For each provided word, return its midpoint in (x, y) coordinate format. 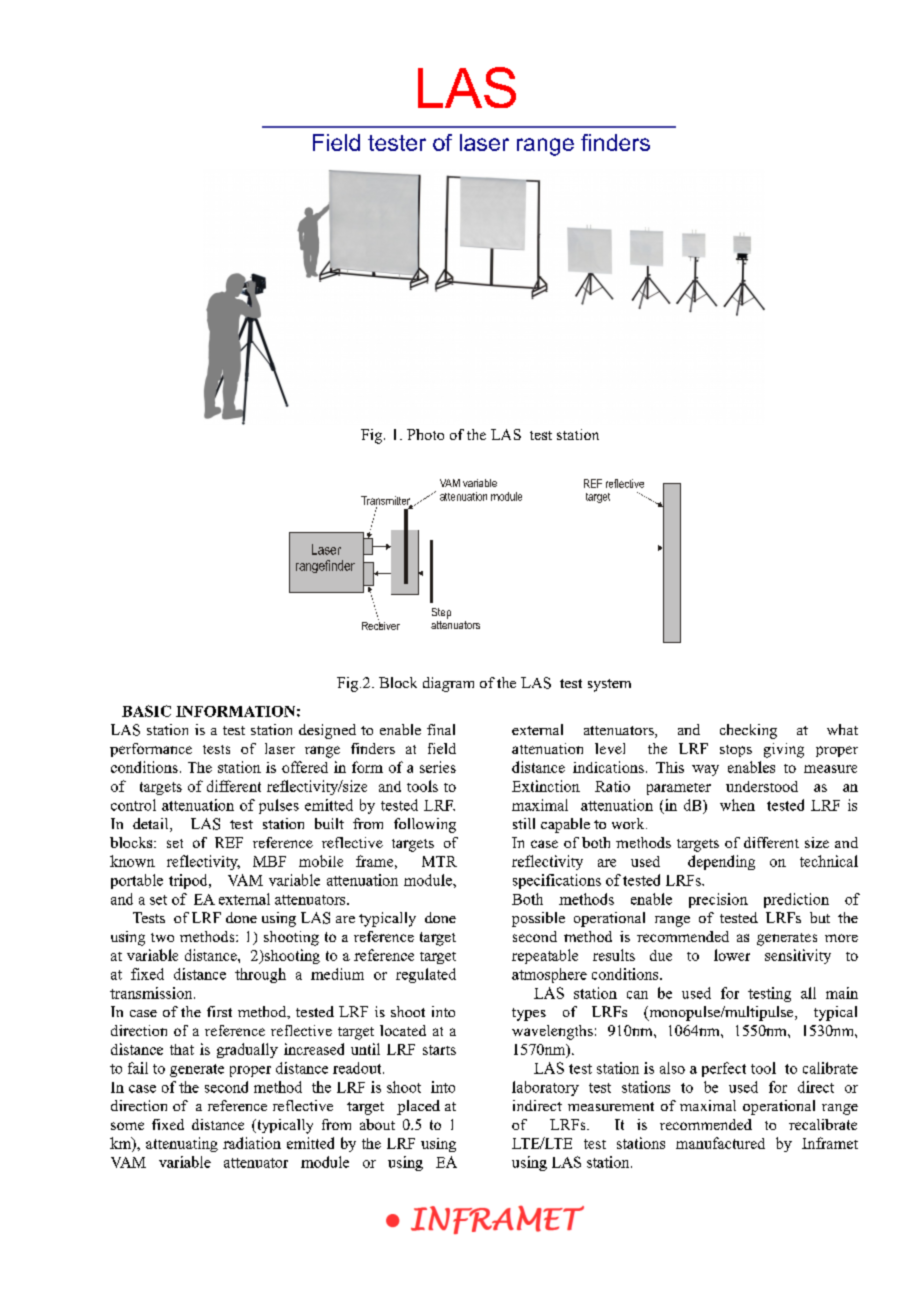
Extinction (546, 786)
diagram (448, 684)
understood (762, 786)
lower (732, 955)
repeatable (545, 956)
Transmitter (387, 501)
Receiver (381, 624)
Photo (425, 434)
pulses (279, 806)
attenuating (182, 1144)
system (609, 685)
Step (441, 613)
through (260, 975)
